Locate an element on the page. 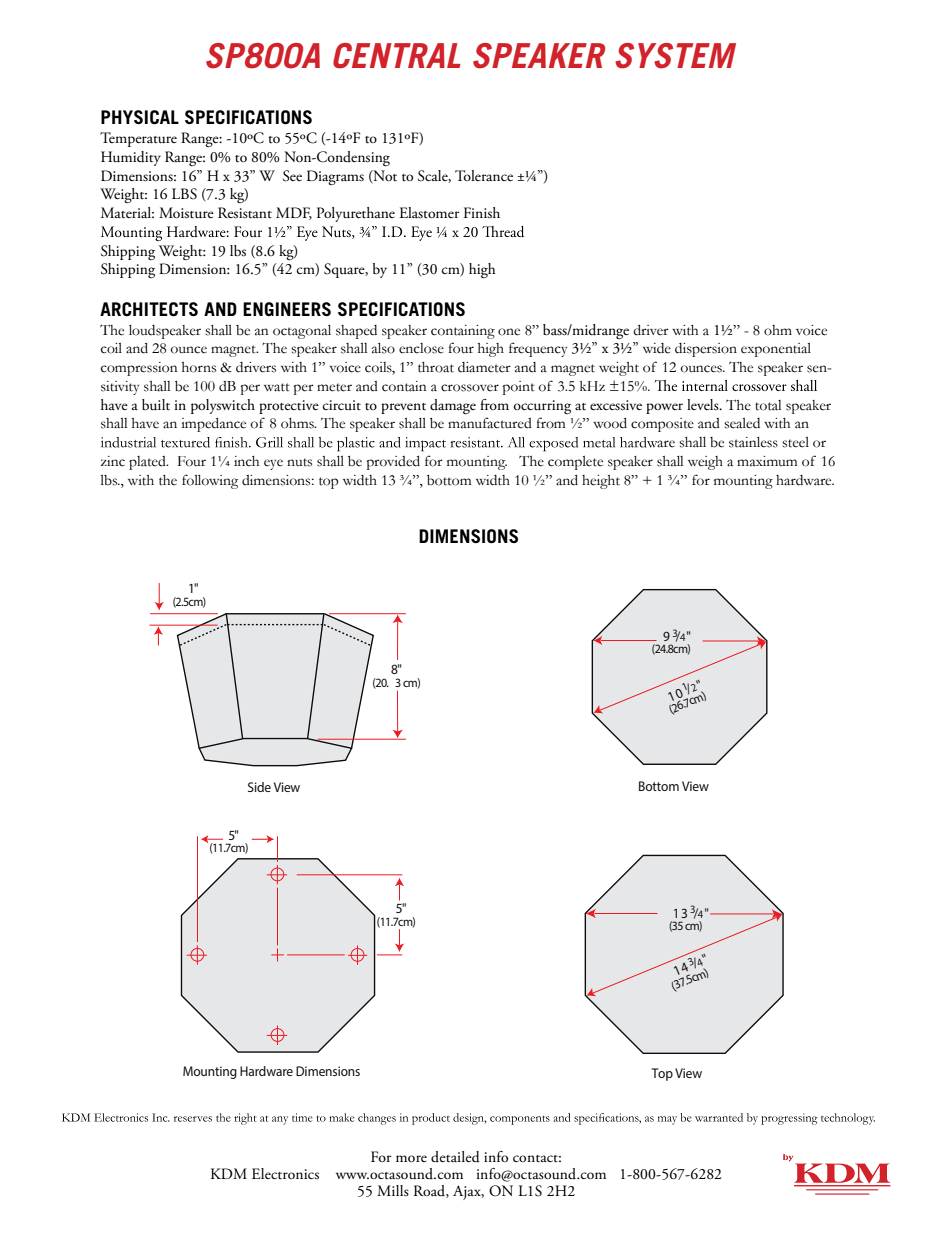 The height and width of the document is (1233, 952). maximum is located at coordinates (767, 461).
